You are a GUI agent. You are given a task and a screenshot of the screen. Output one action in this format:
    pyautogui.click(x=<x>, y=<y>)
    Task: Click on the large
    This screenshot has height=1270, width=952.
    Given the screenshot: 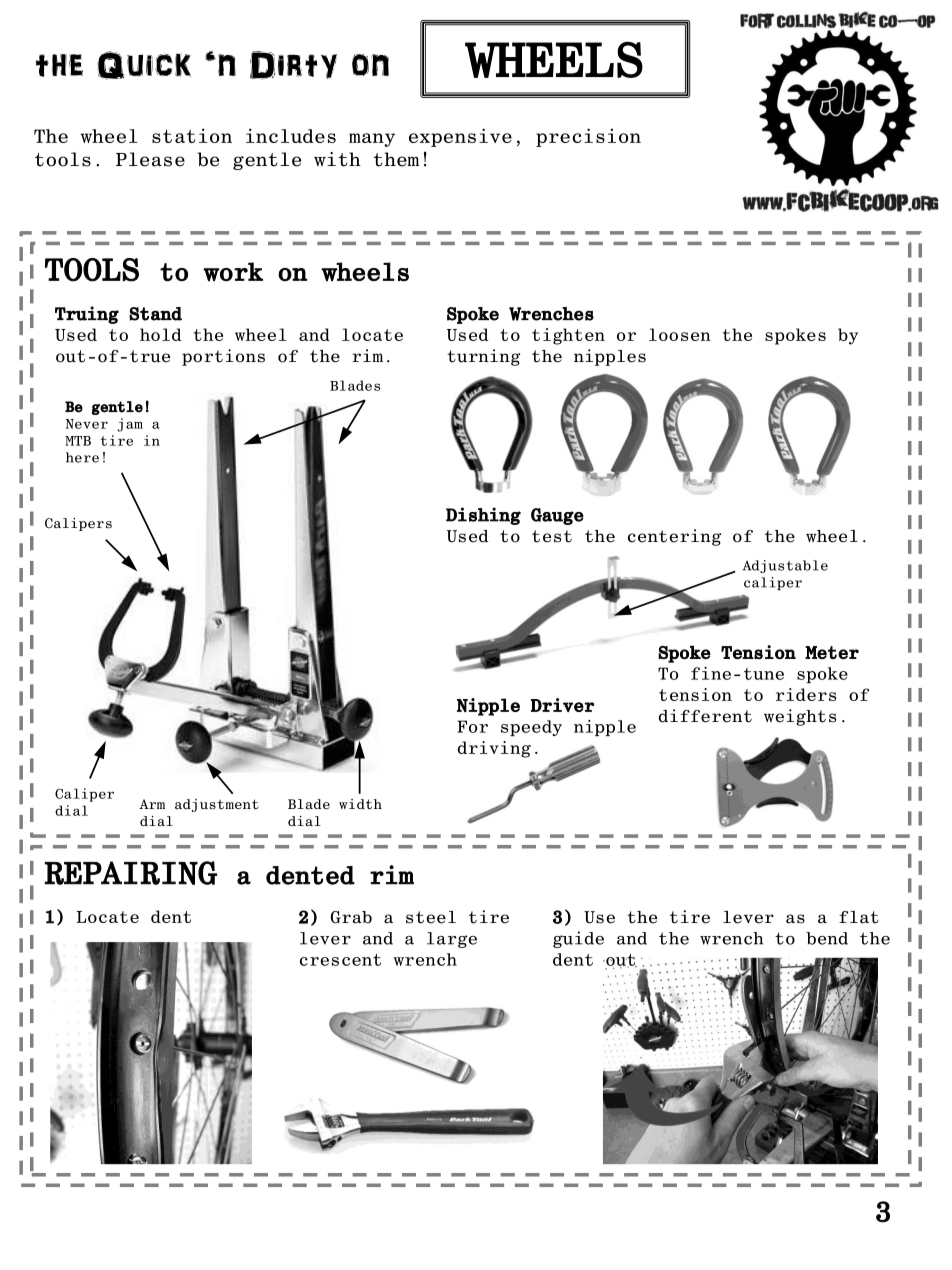 What is the action you would take?
    pyautogui.click(x=452, y=940)
